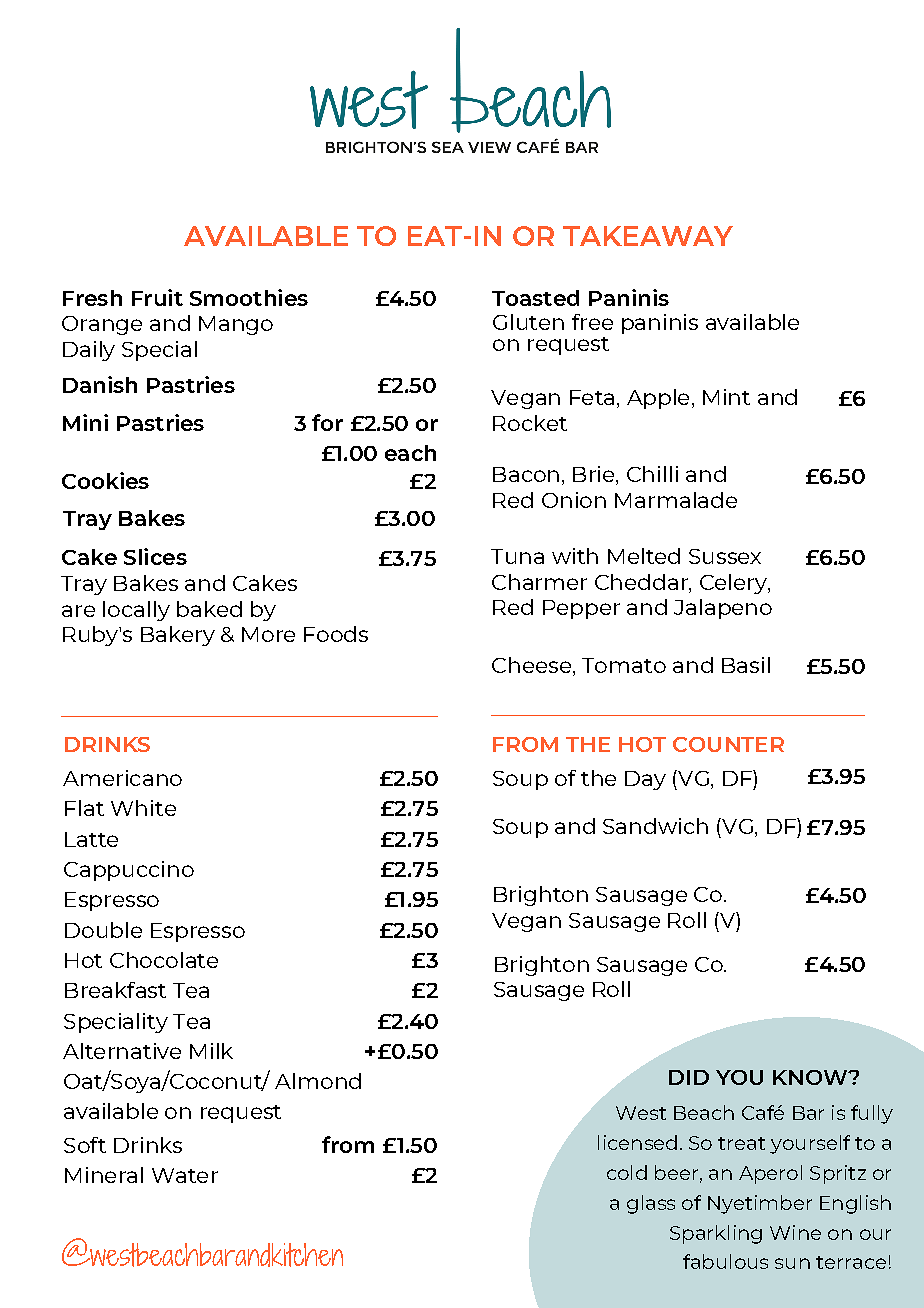  Describe the element at coordinates (535, 298) in the document. I see `Toasted` at that location.
